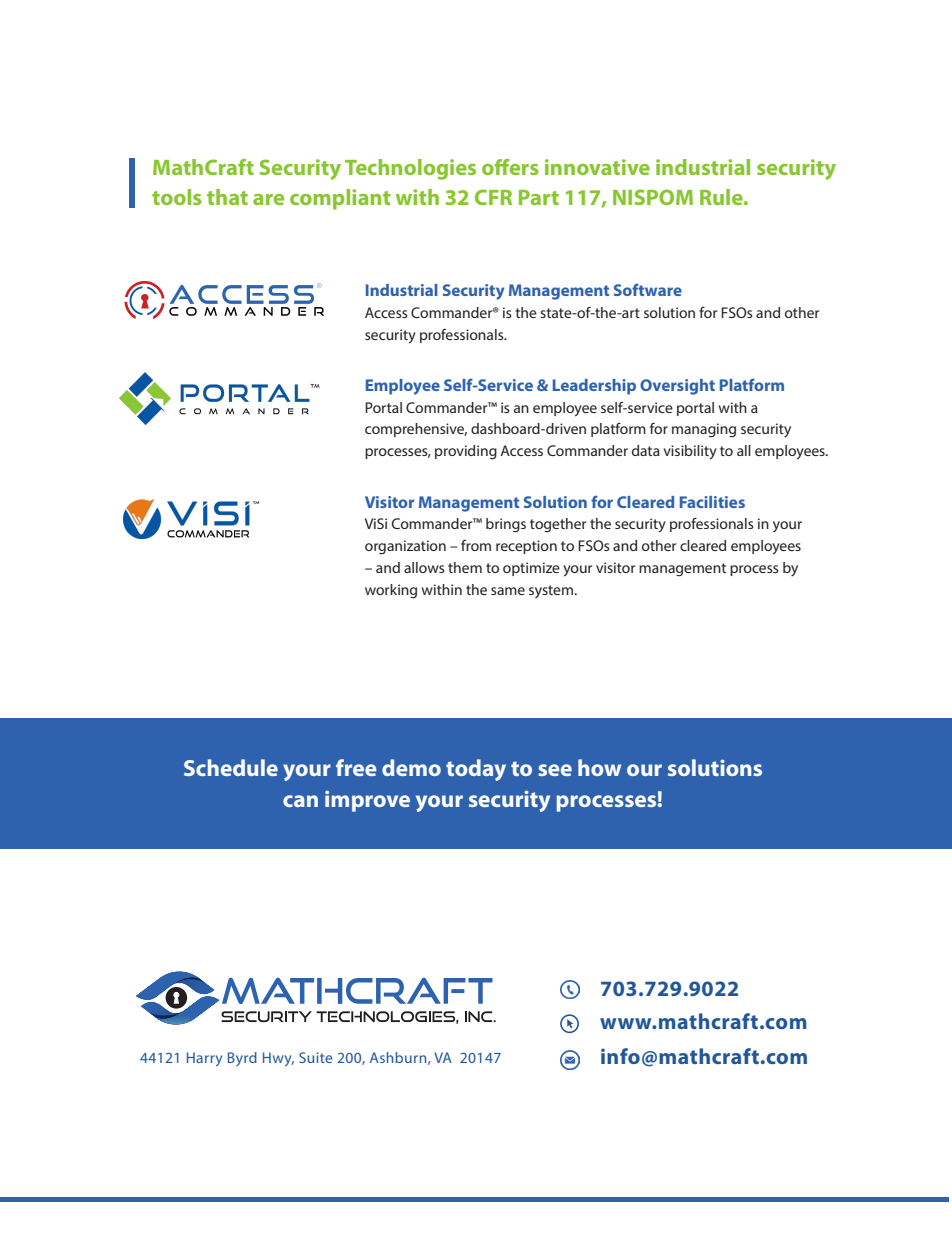 This screenshot has height=1233, width=952. Describe the element at coordinates (599, 767) in the screenshot. I see `how` at that location.
